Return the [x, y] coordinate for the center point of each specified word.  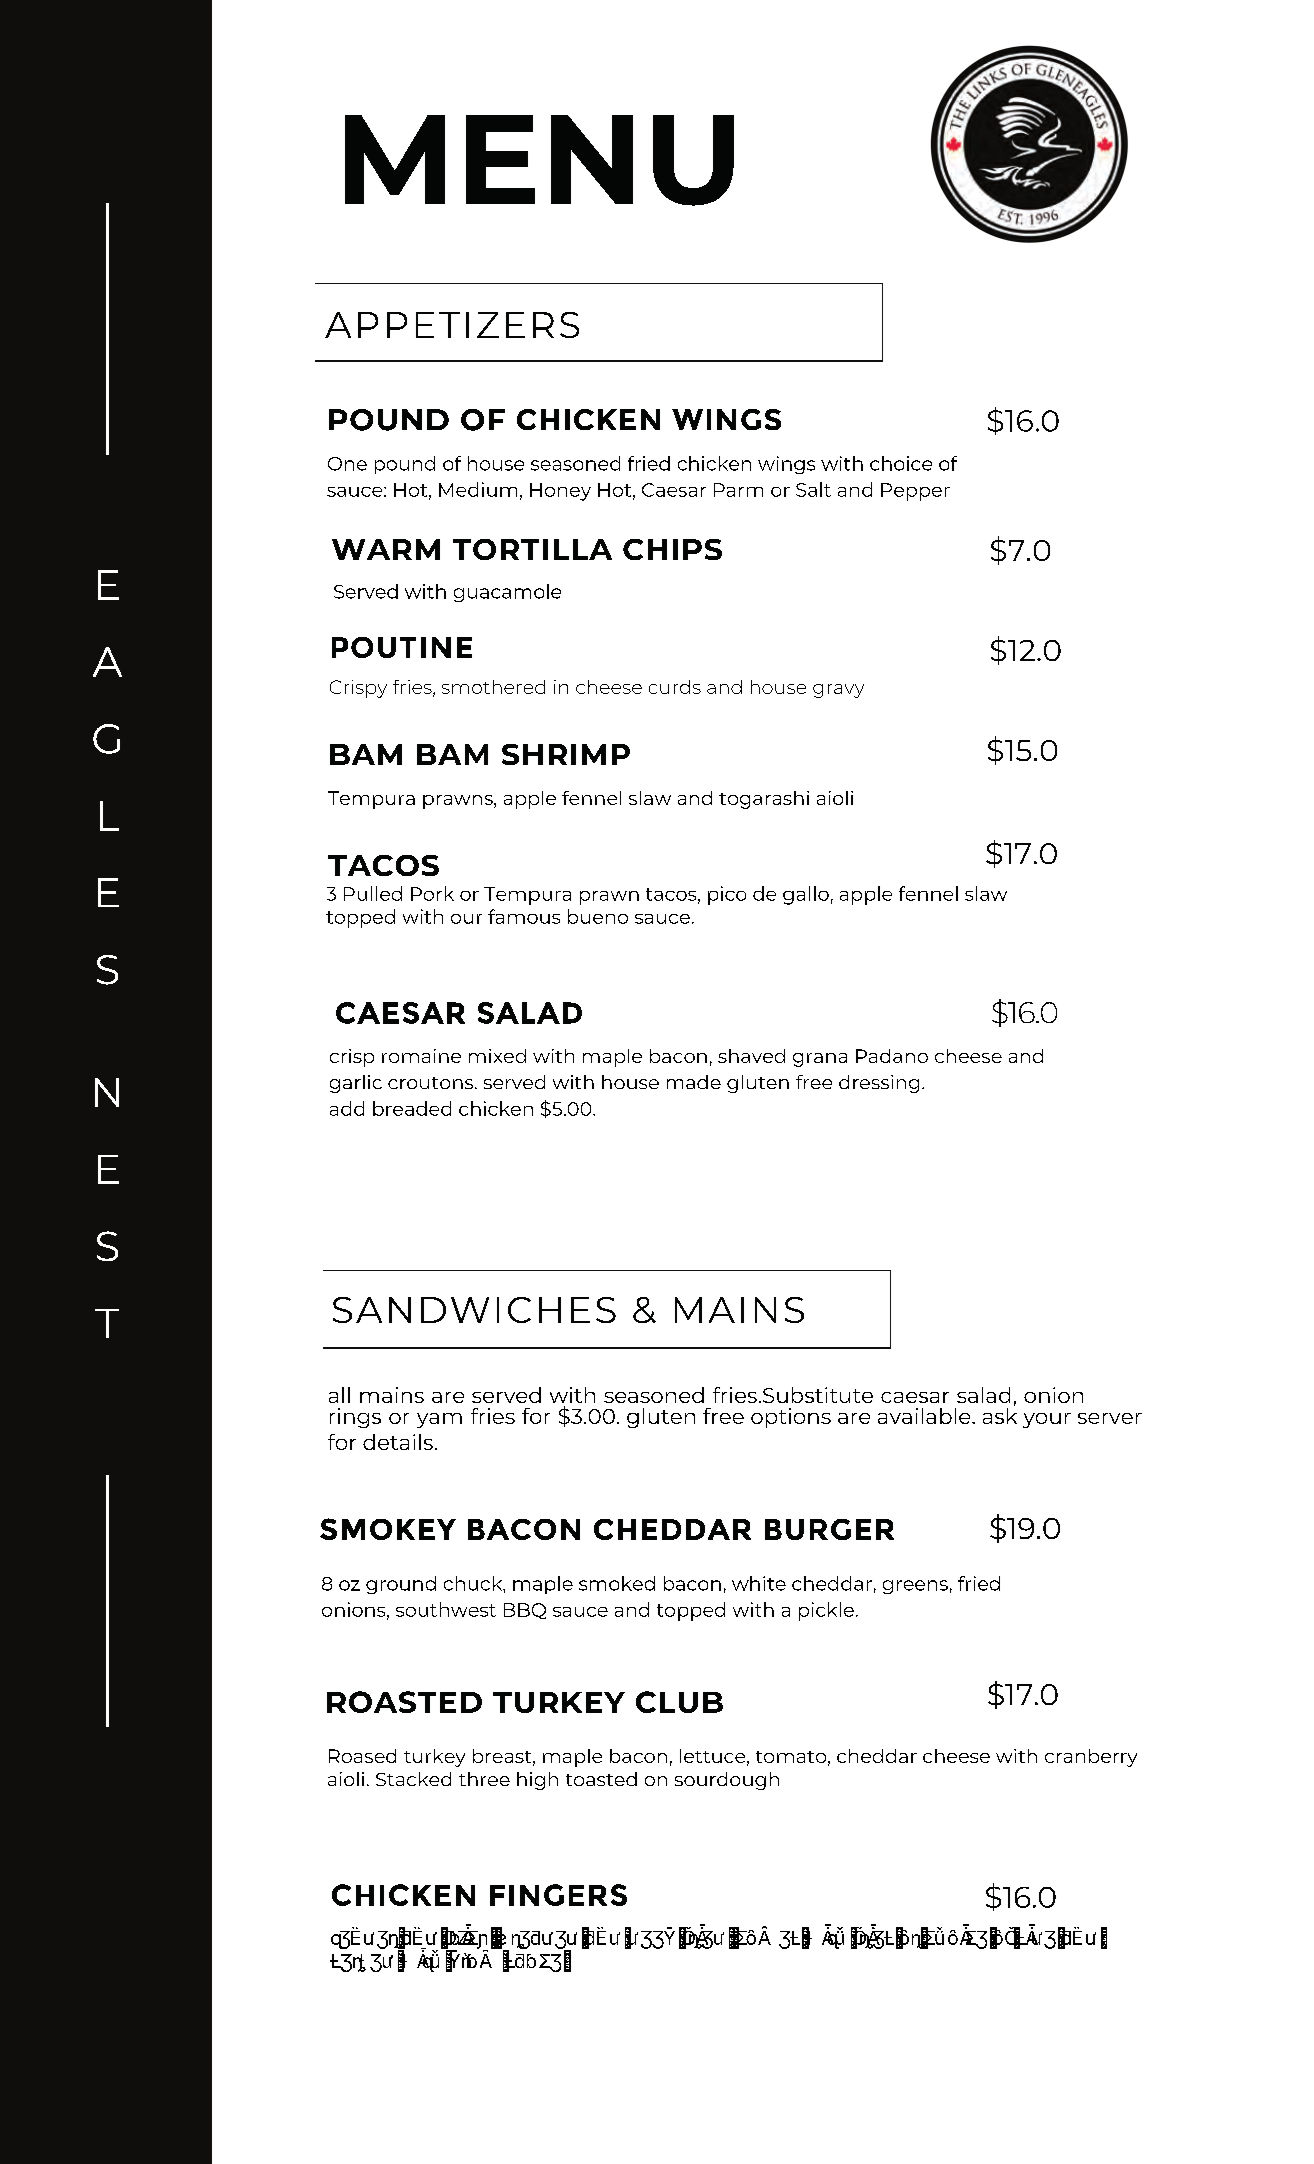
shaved [751, 1056]
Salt [813, 489]
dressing [879, 1084]
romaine [421, 1056]
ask [1000, 1414]
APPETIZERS [452, 325]
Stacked [413, 1779]
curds [675, 687]
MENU [539, 160]
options [791, 1418]
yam [439, 1420]
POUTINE [402, 647]
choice [901, 463]
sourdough [727, 1781]
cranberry [1091, 1758]
